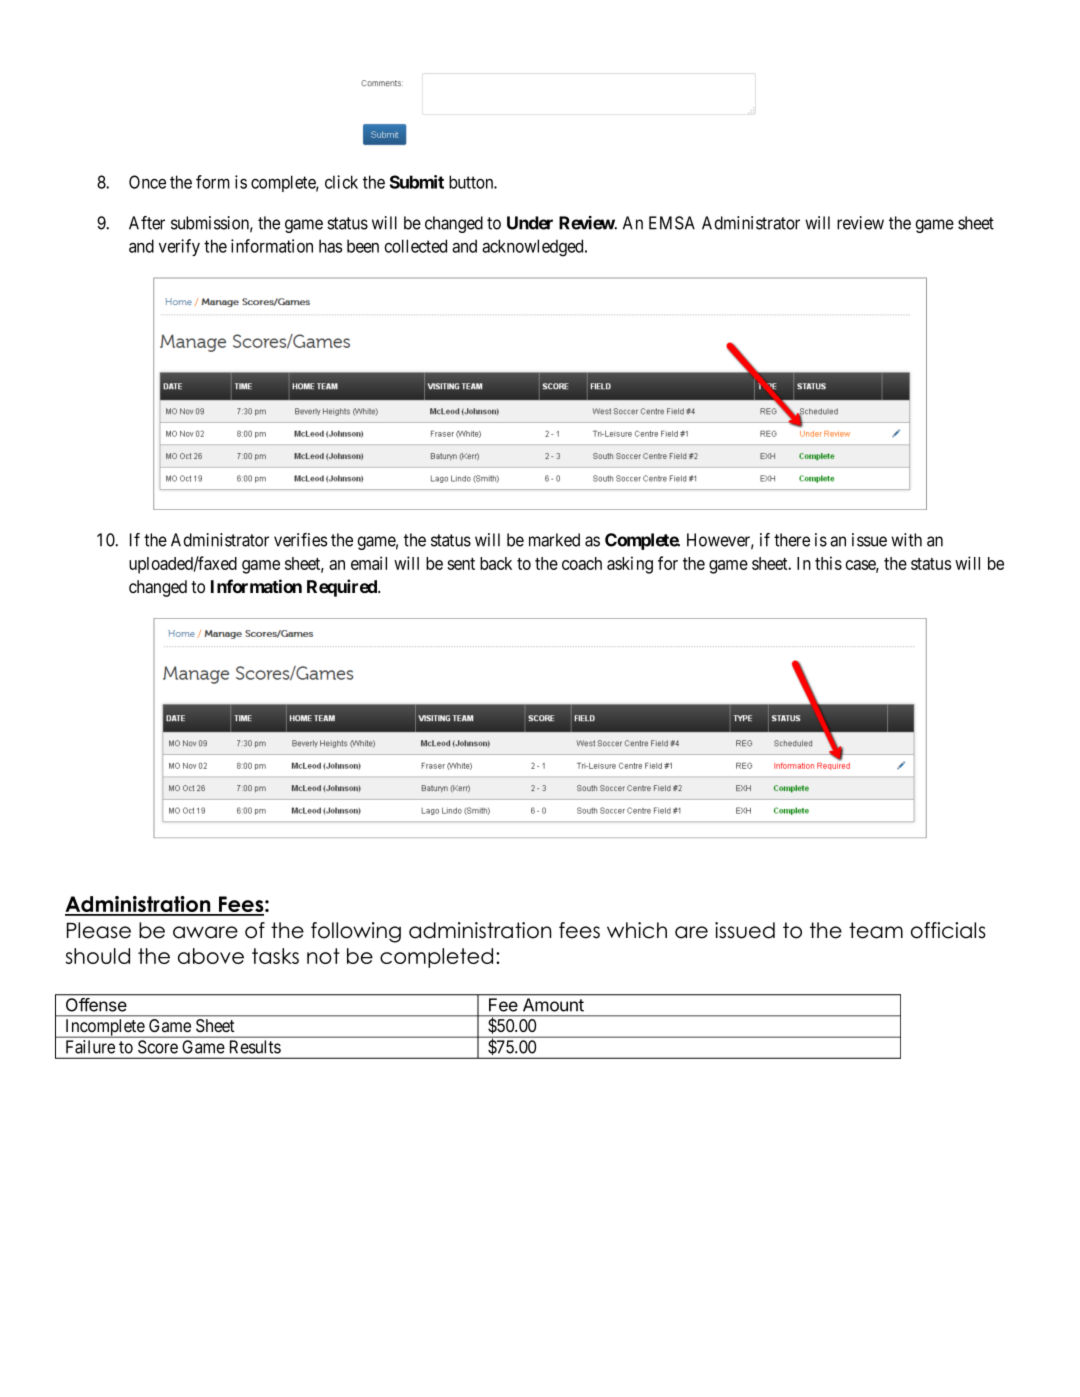  Describe the element at coordinates (554, 540) in the screenshot. I see `marked` at that location.
